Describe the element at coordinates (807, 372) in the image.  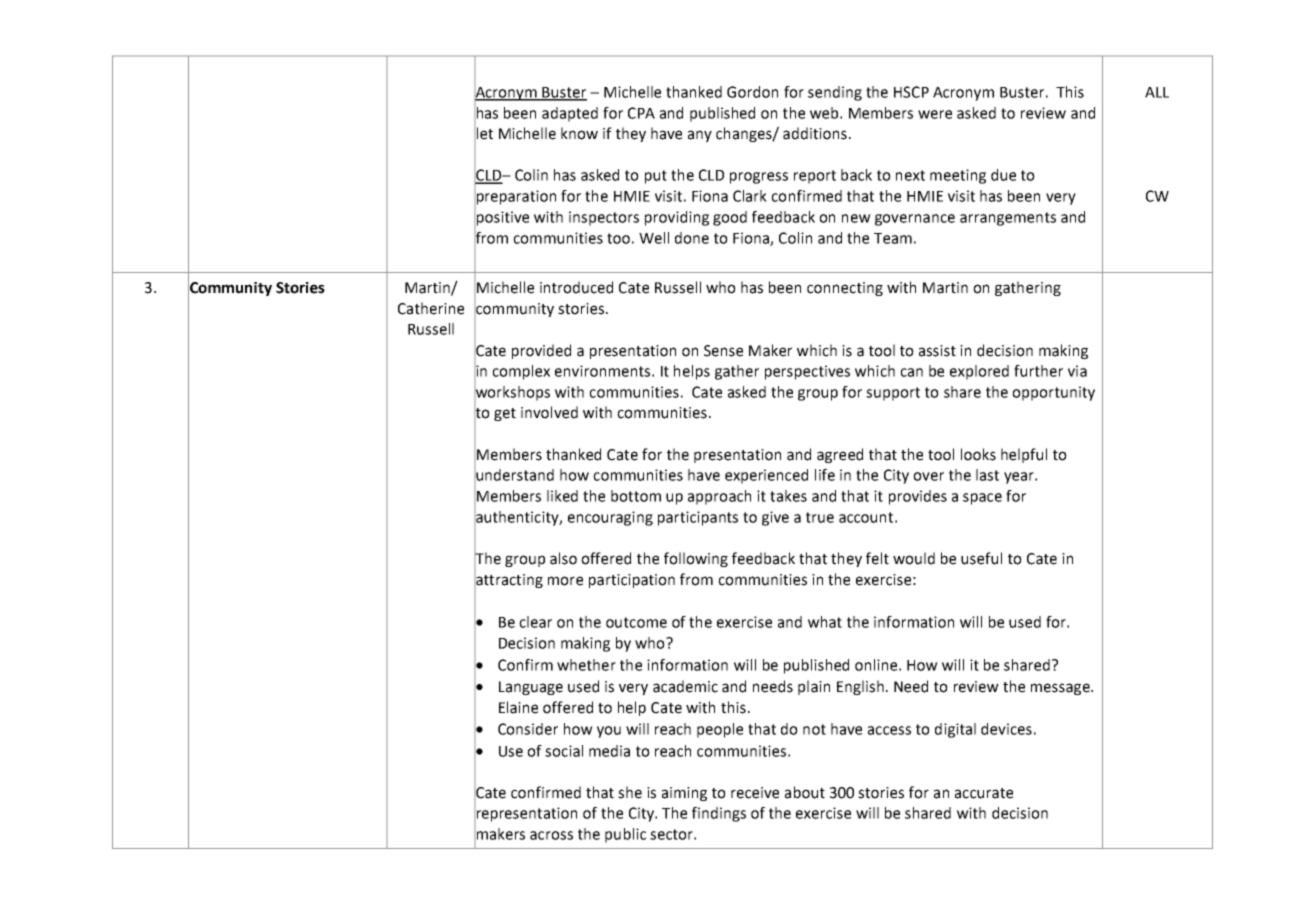
I see `perspectives` at that location.
